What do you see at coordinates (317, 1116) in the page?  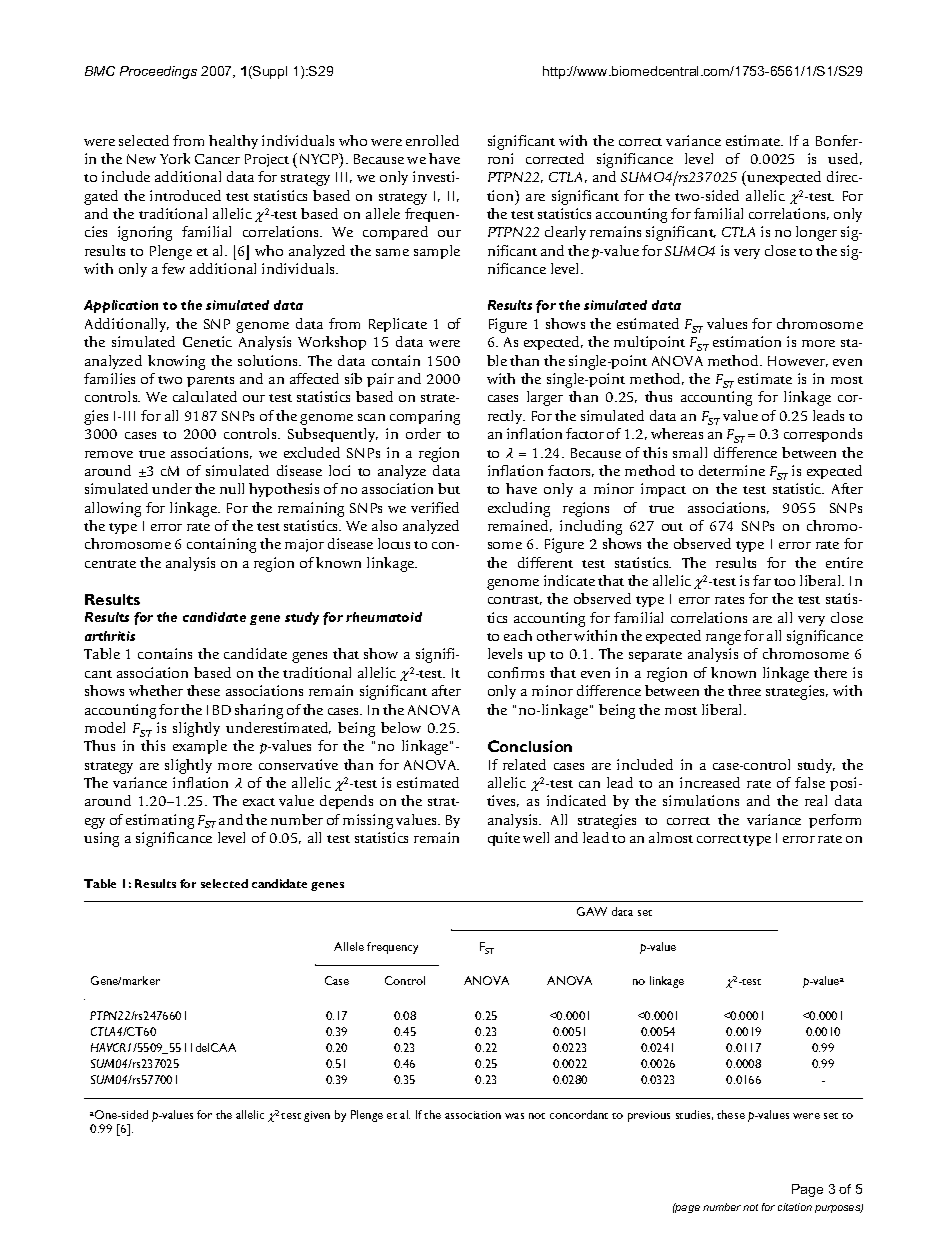 I see `given` at bounding box center [317, 1116].
